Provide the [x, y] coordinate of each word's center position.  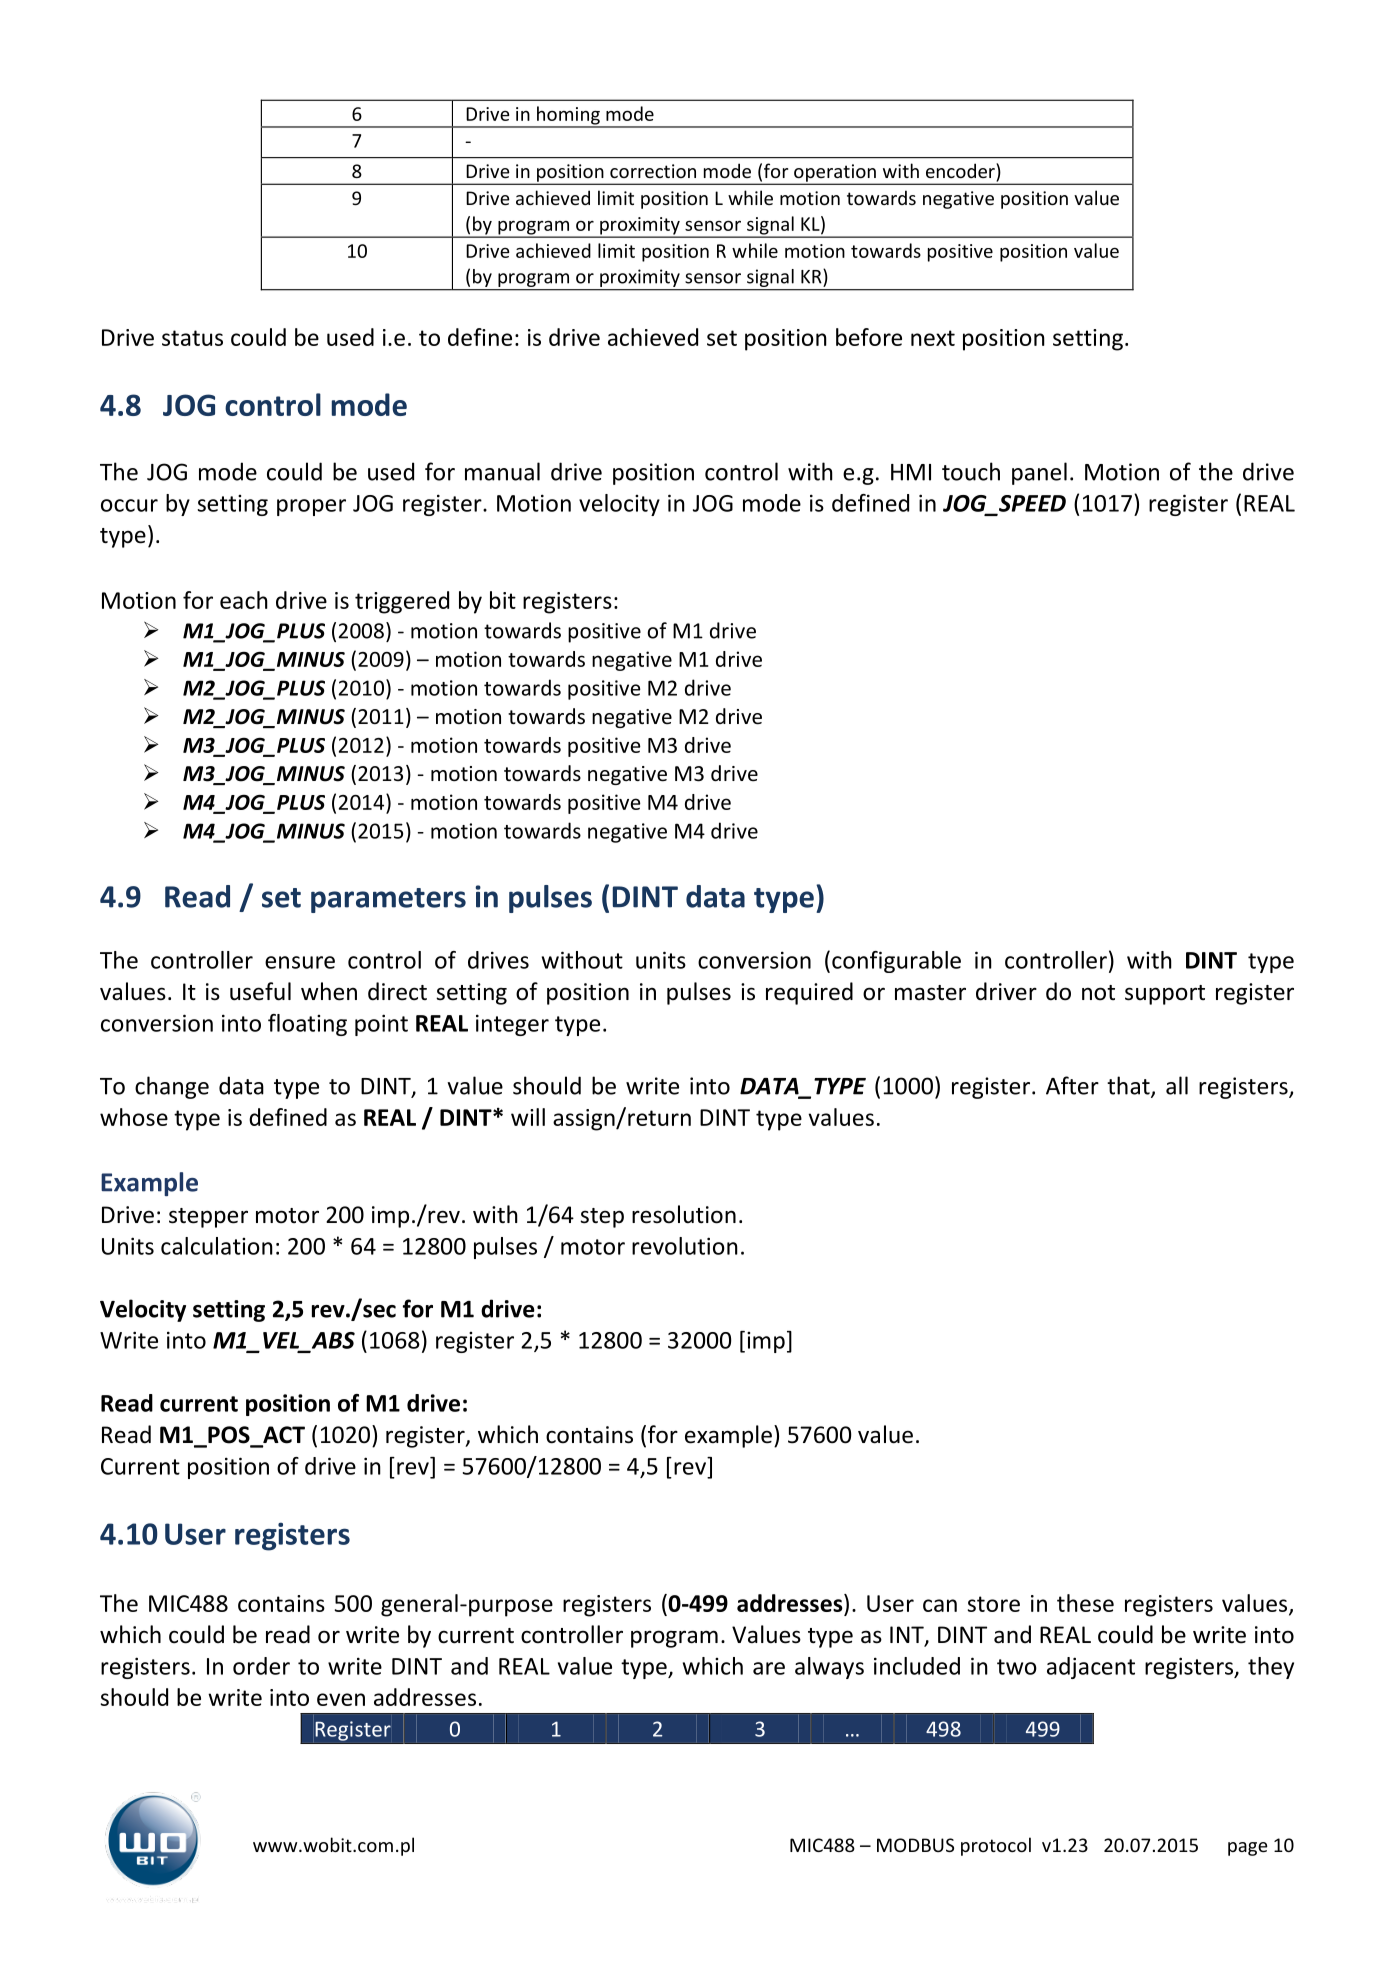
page [1248, 1849]
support [1165, 995]
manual [502, 471]
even [341, 1699]
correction [653, 171]
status [192, 338]
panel [1039, 473]
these [1085, 1603]
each [244, 600]
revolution [685, 1246]
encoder [961, 172]
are [769, 1668]
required [809, 993]
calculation [217, 1246]
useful [260, 991]
